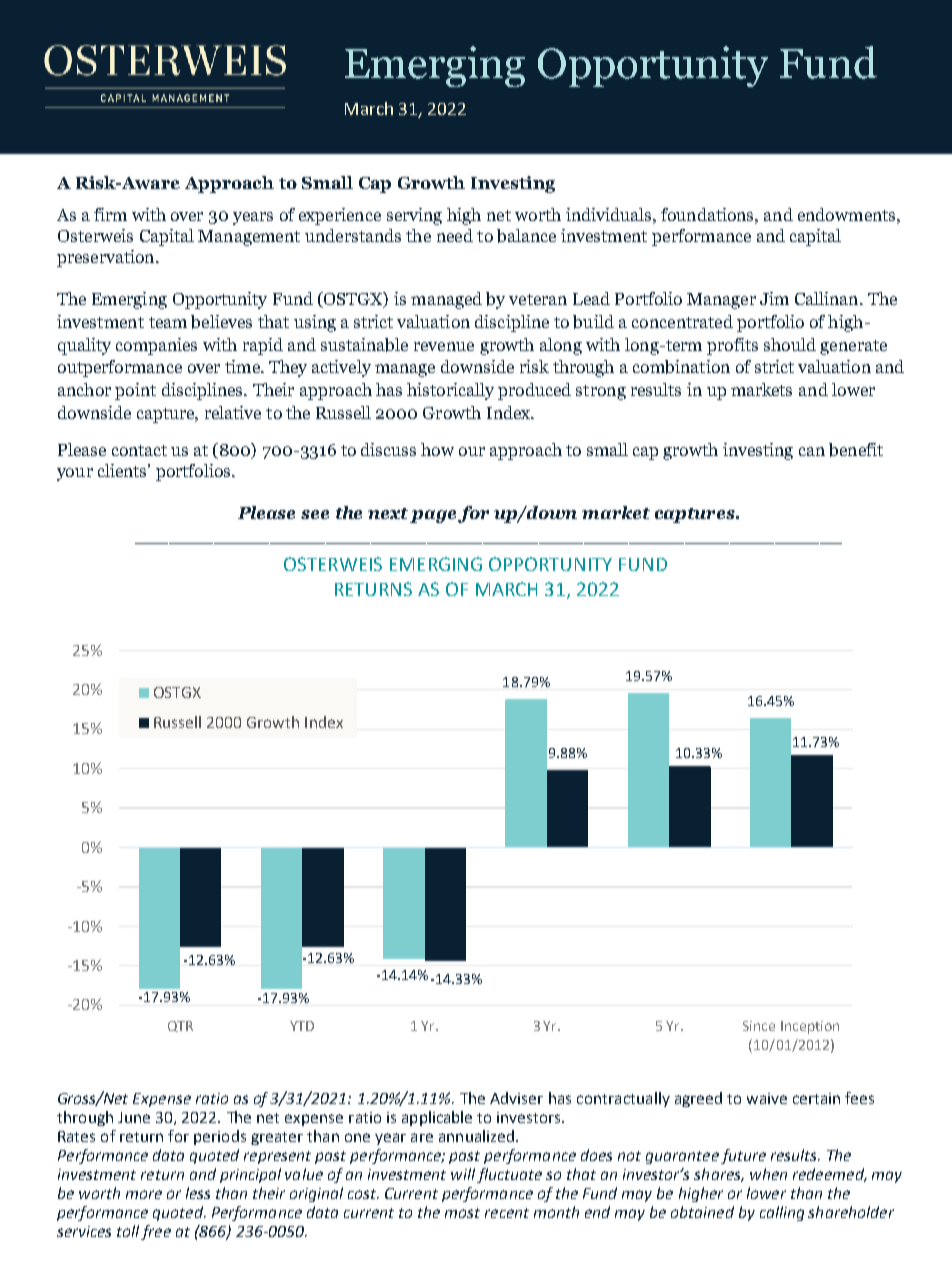  Describe the element at coordinates (812, 451) in the screenshot. I see `can` at that location.
